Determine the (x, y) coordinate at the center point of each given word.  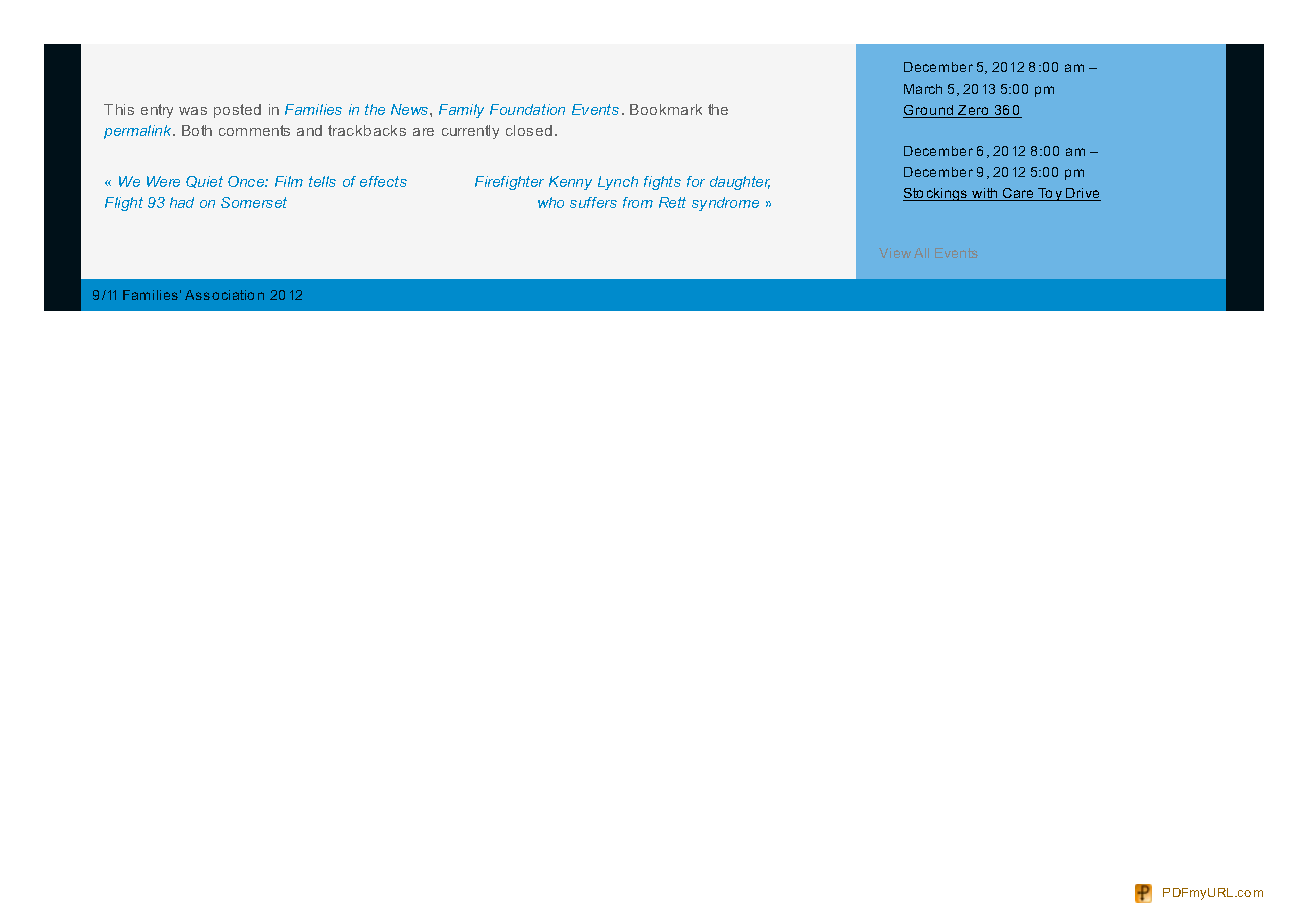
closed (529, 130)
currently (470, 132)
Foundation (527, 109)
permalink (139, 132)
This (119, 109)
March (923, 89)
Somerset (254, 202)
